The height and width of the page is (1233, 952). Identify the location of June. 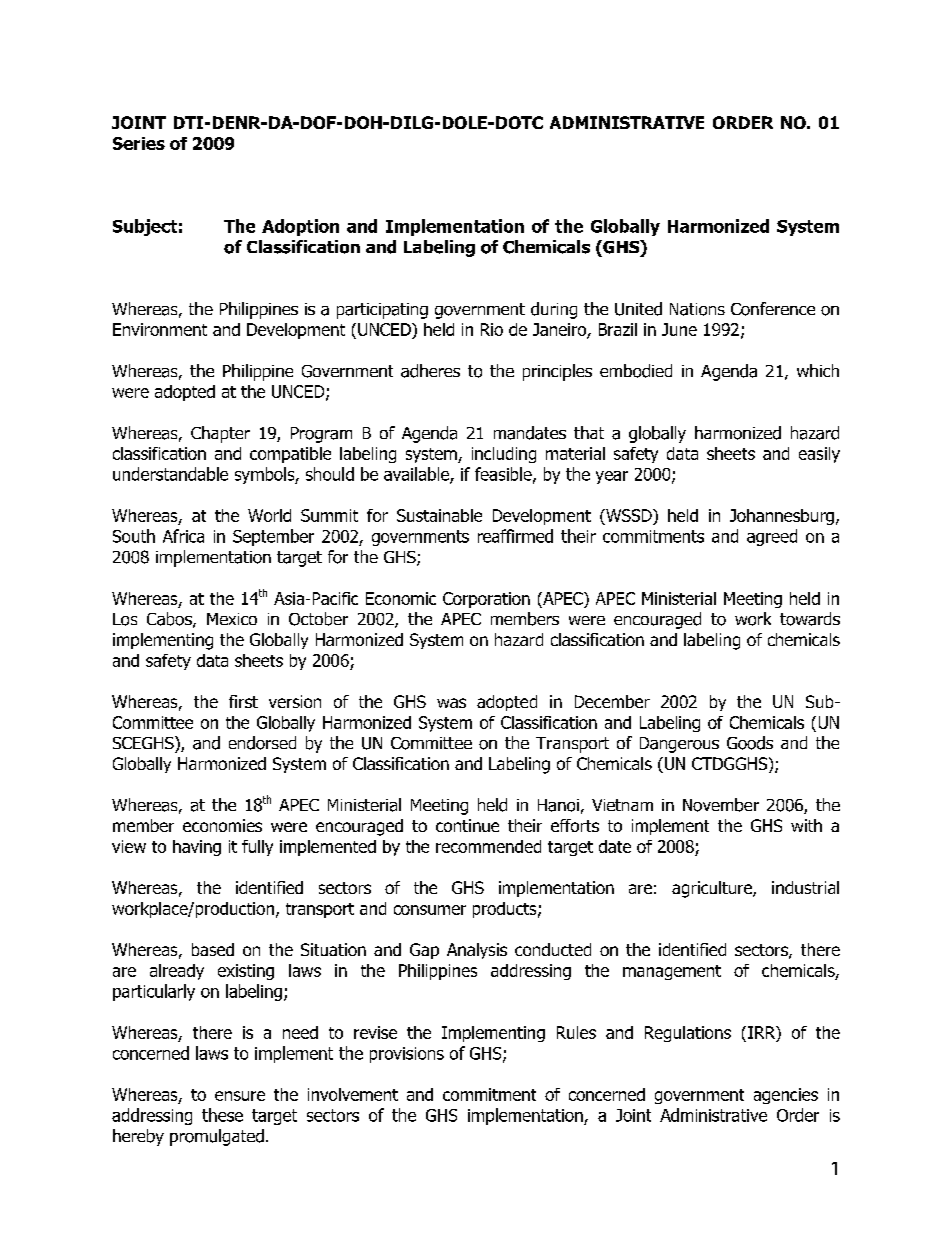
(679, 329).
